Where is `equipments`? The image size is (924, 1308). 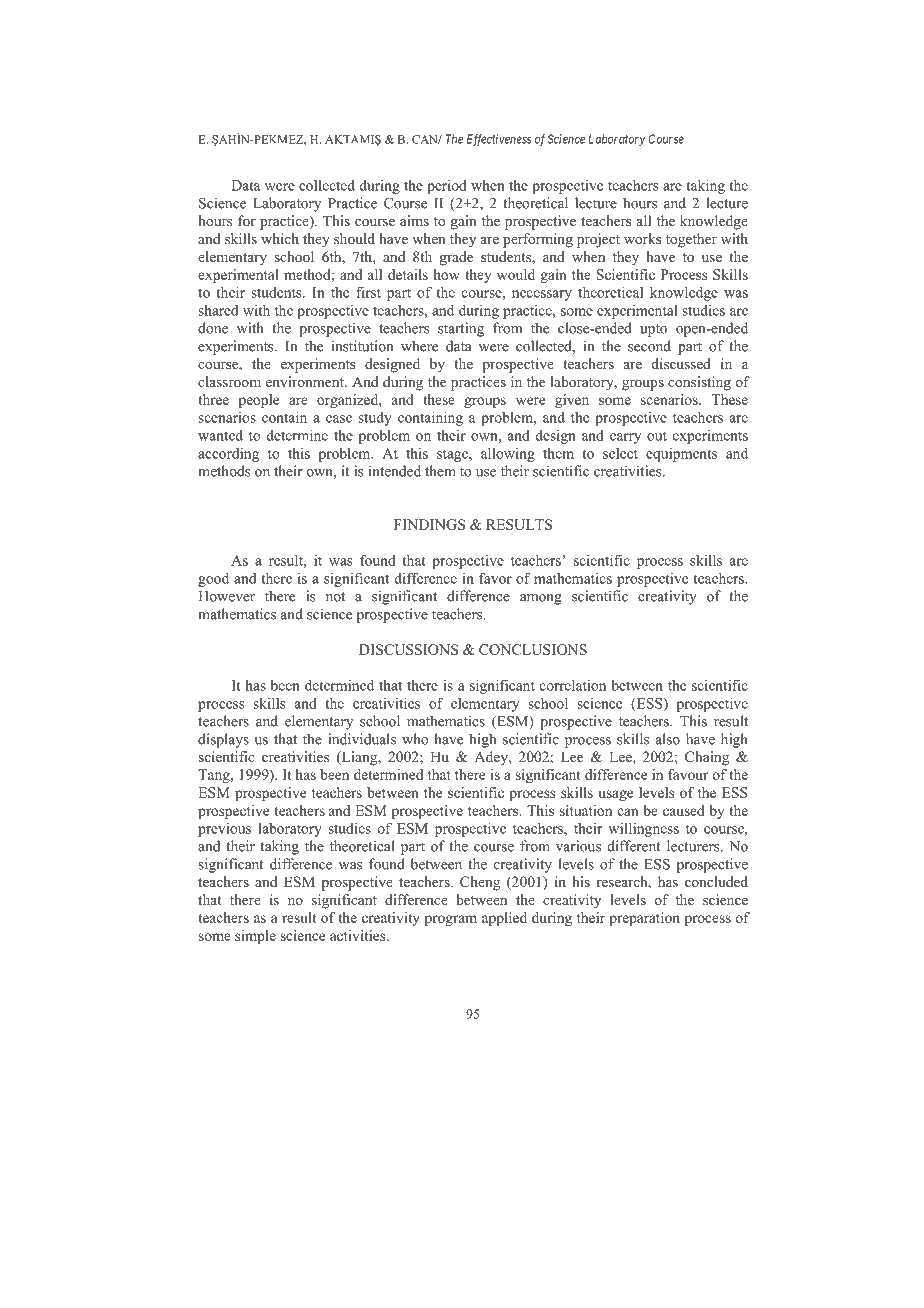
equipments is located at coordinates (681, 455).
